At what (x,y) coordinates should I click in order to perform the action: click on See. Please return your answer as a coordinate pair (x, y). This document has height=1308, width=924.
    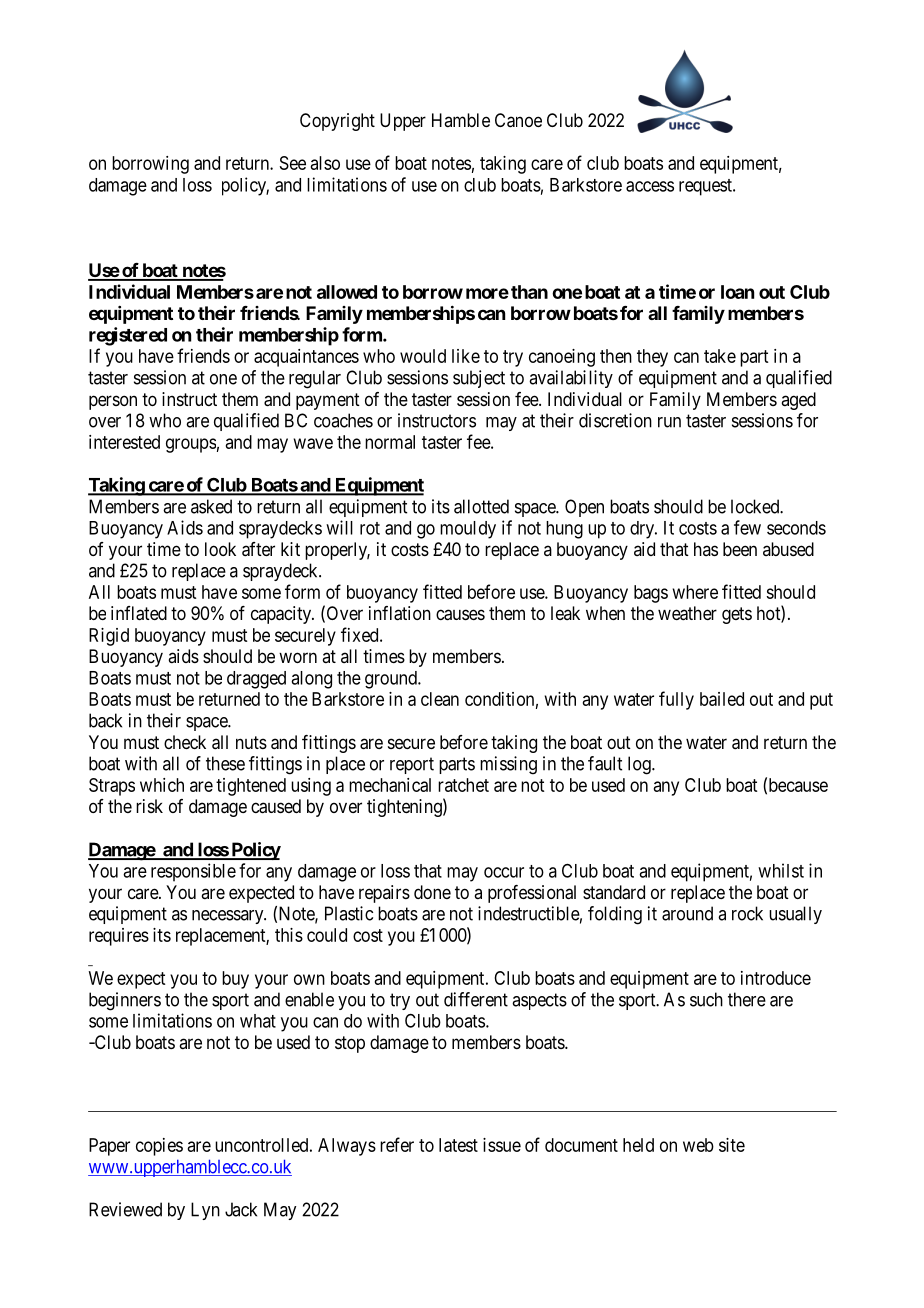
    Looking at the image, I should click on (293, 163).
